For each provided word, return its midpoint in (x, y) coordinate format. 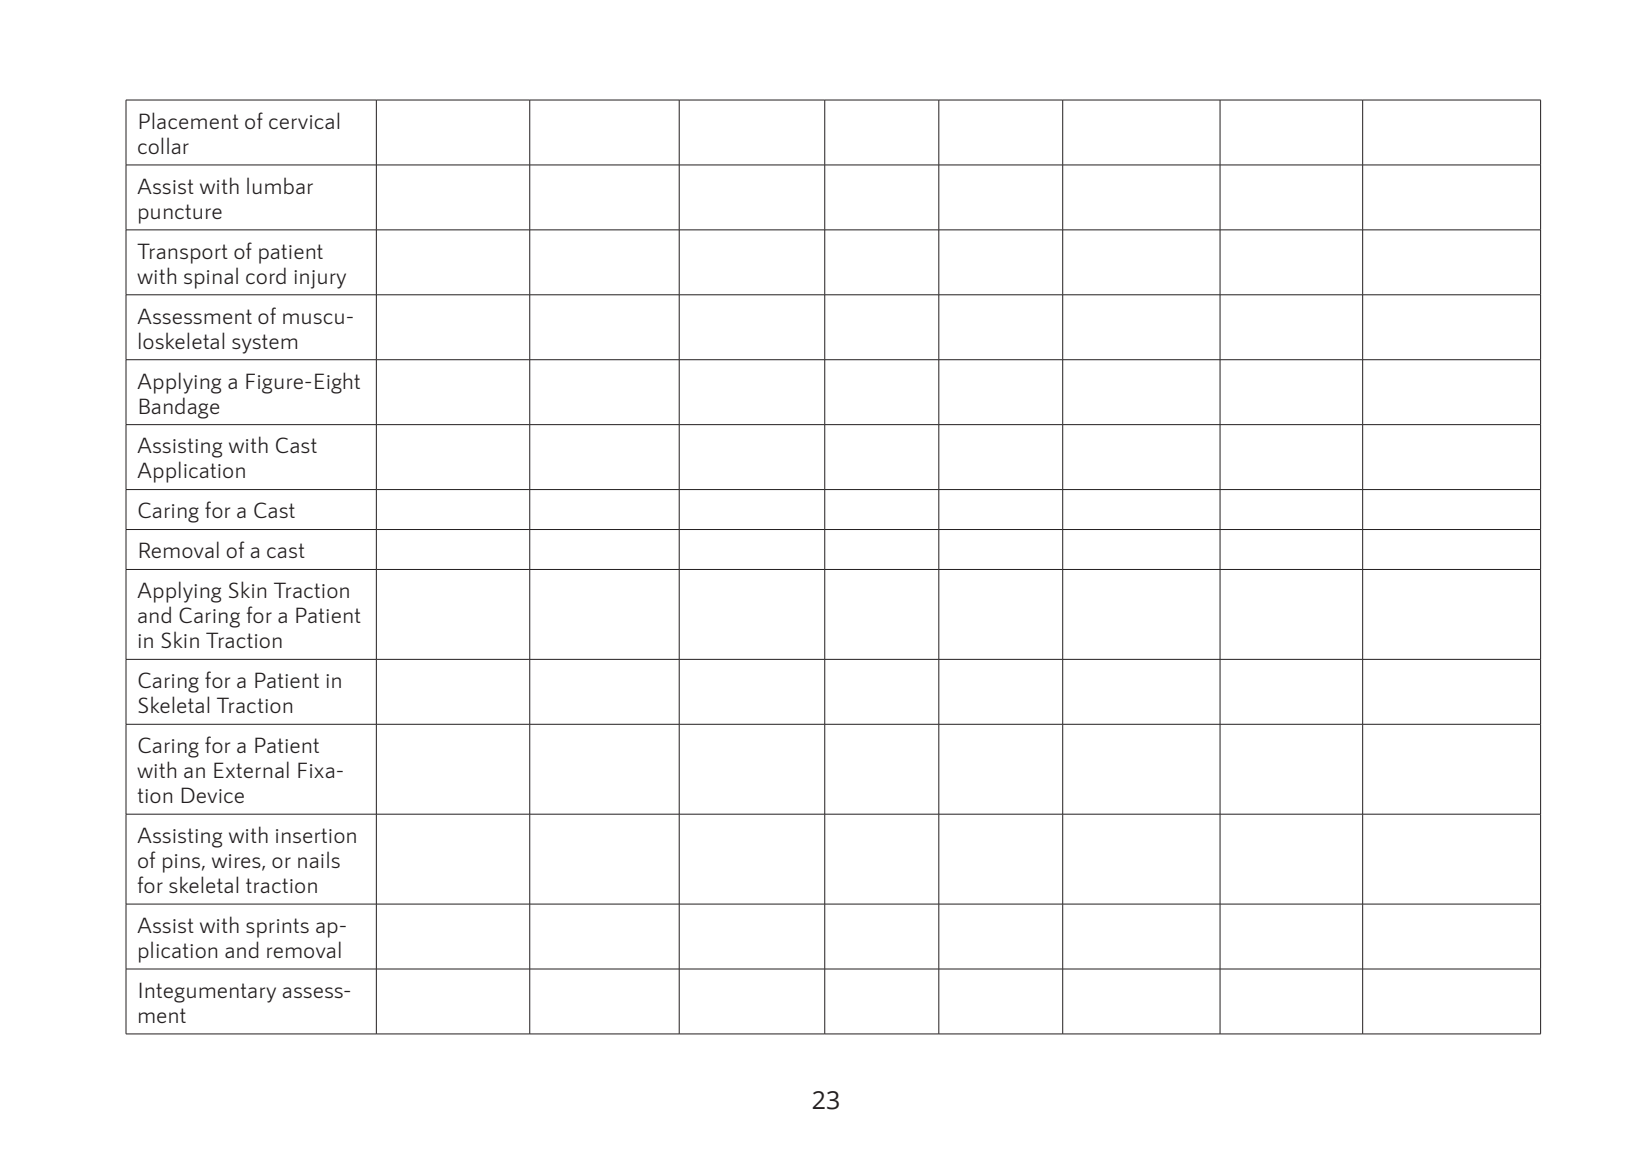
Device (212, 795)
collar (163, 145)
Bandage (179, 408)
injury (320, 279)
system (264, 344)
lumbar (280, 185)
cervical (304, 120)
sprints (277, 928)
